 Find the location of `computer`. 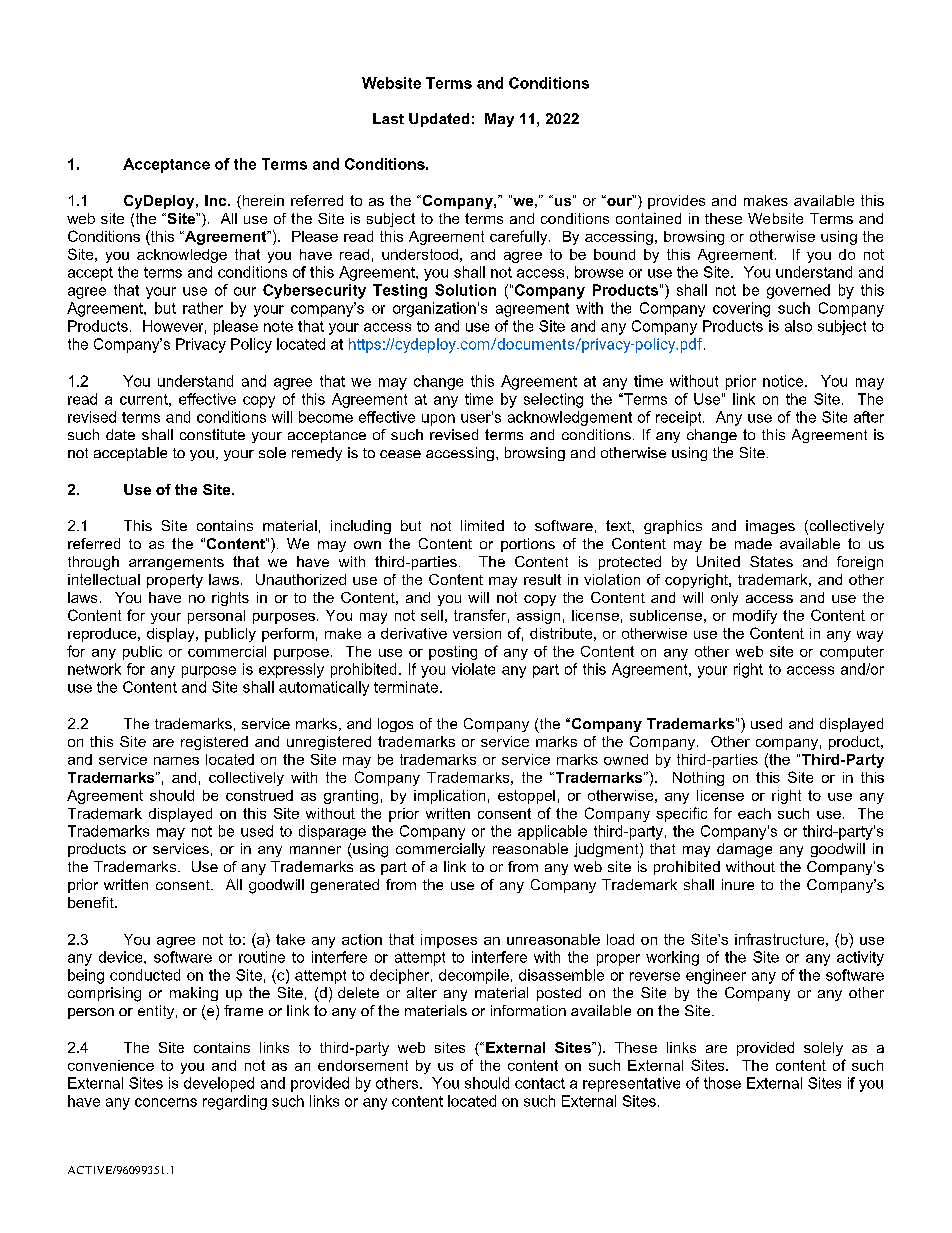

computer is located at coordinates (852, 653).
